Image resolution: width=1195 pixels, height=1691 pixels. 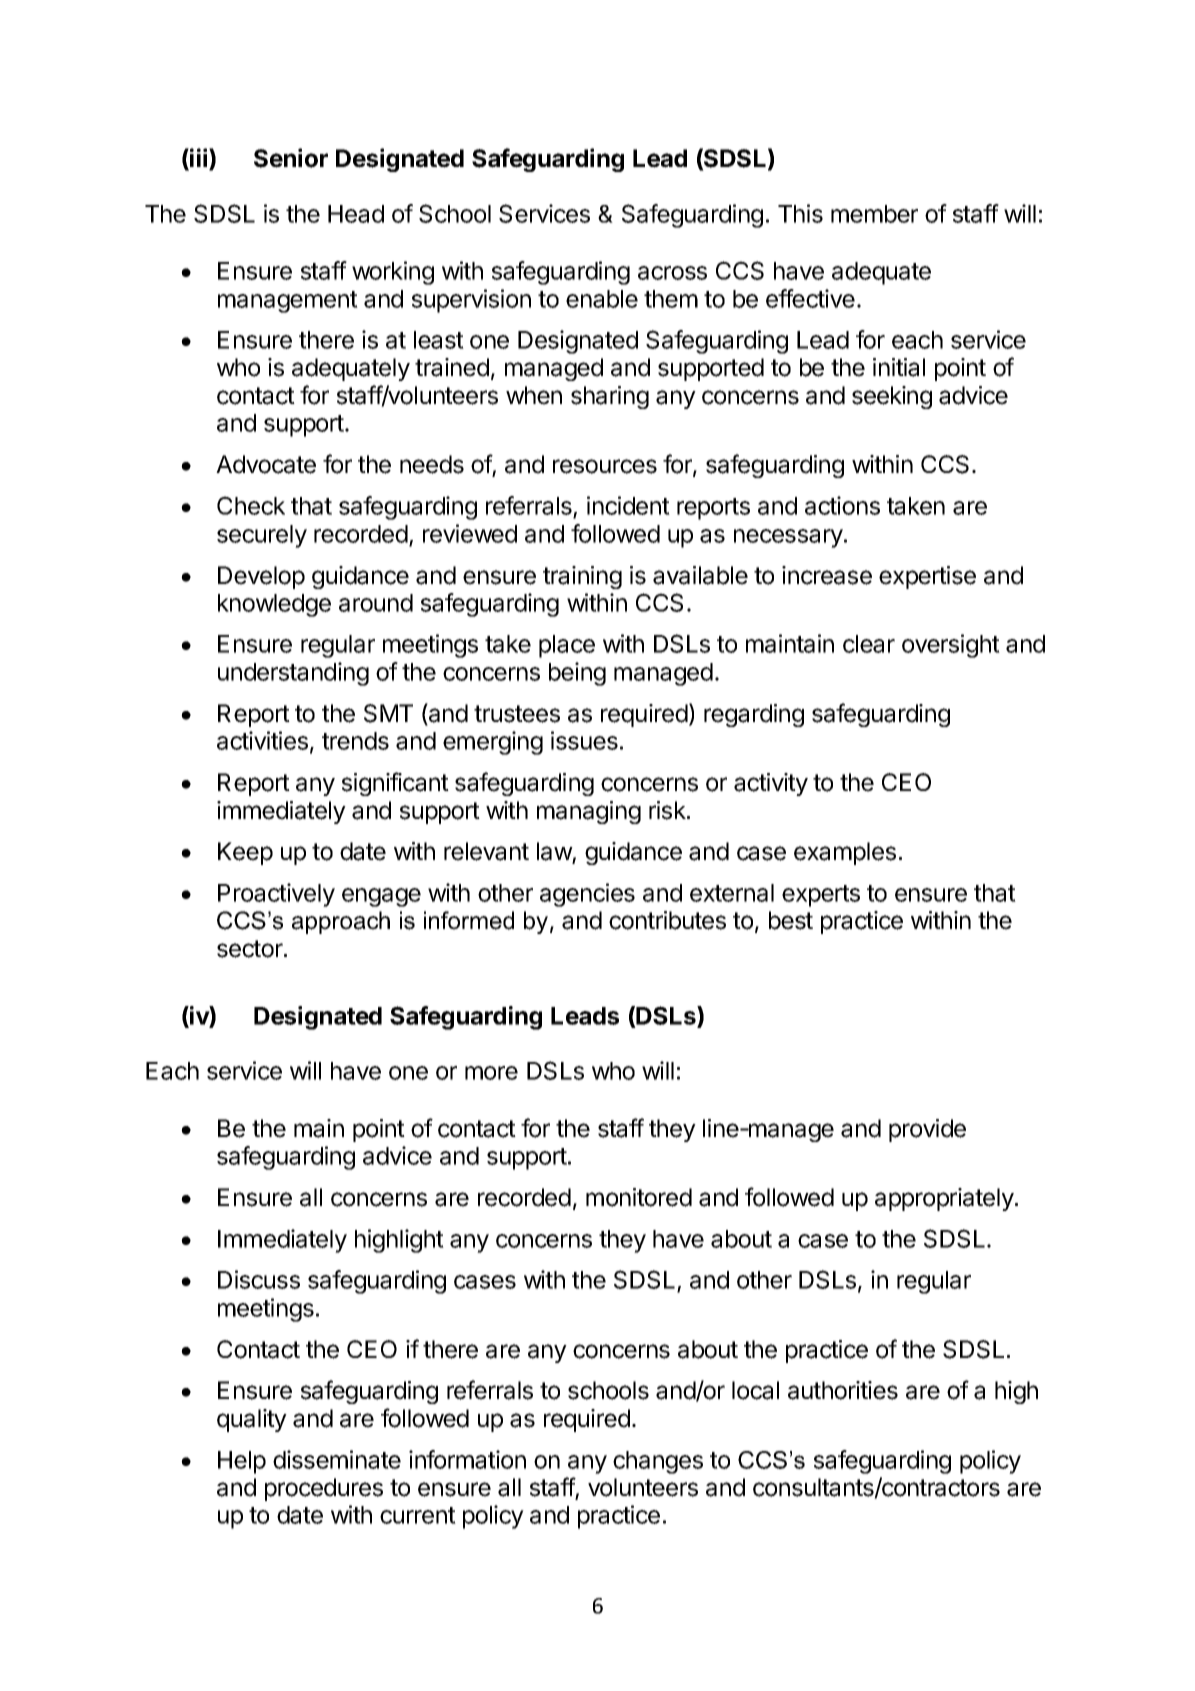 I want to click on Keep, so click(x=245, y=853).
